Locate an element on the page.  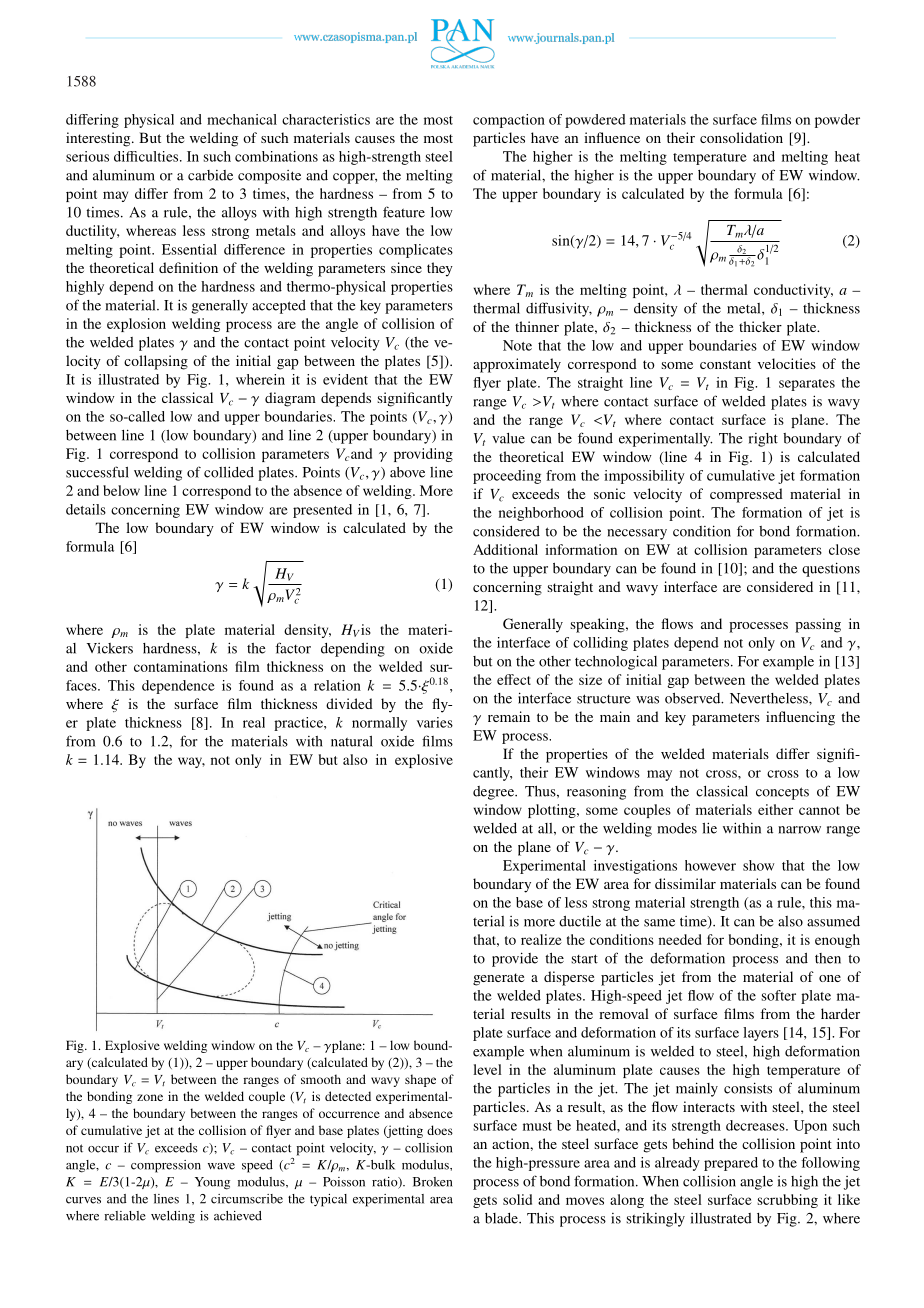
observed is located at coordinates (694, 698).
